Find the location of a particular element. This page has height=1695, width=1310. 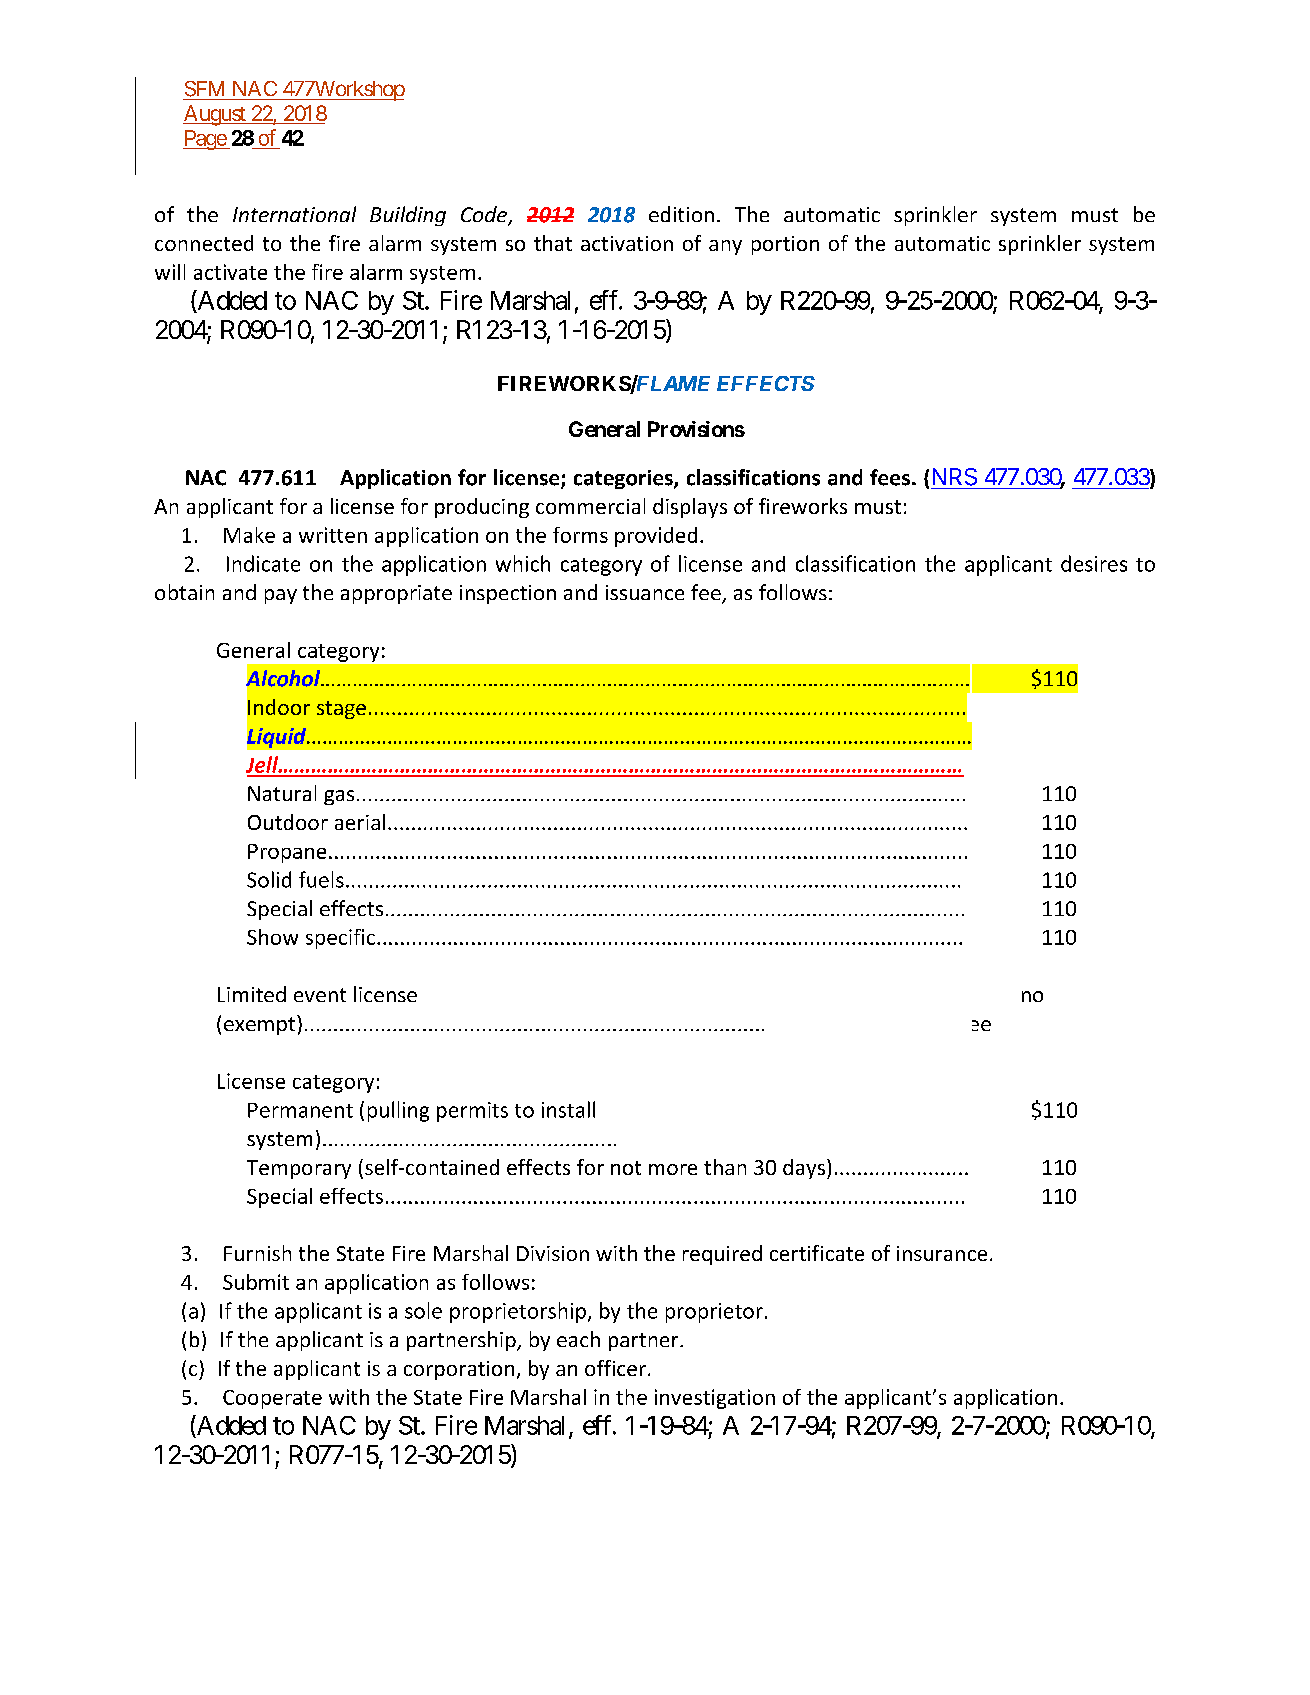

Cooperate is located at coordinates (272, 1399).
